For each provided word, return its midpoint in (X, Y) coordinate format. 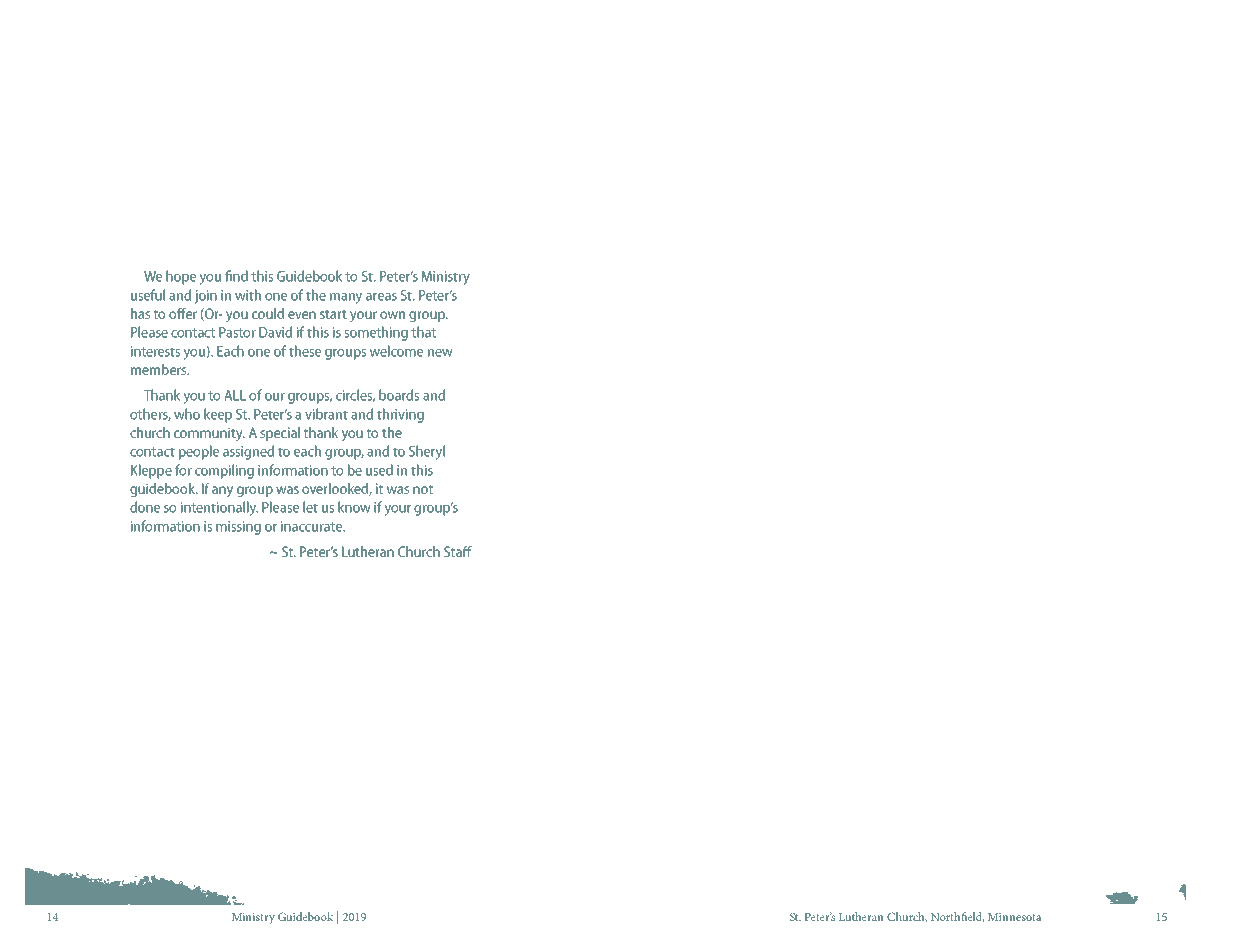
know (354, 507)
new (440, 353)
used (379, 470)
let (310, 507)
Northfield (957, 917)
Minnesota (1015, 917)
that (423, 332)
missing (238, 528)
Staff (458, 551)
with (248, 295)
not (423, 489)
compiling (224, 471)
